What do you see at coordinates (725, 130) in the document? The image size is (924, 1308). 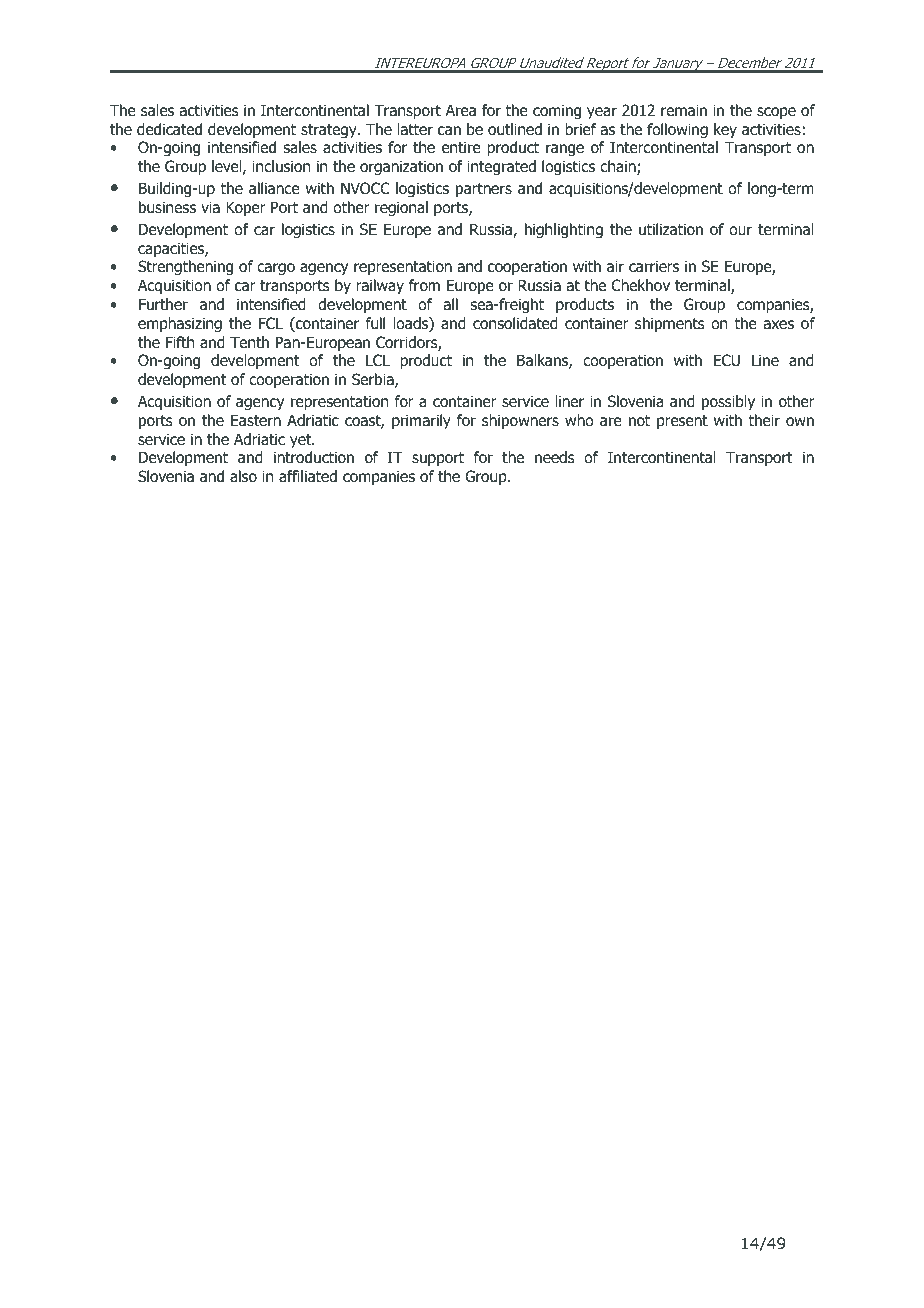 I see `key` at bounding box center [725, 130].
